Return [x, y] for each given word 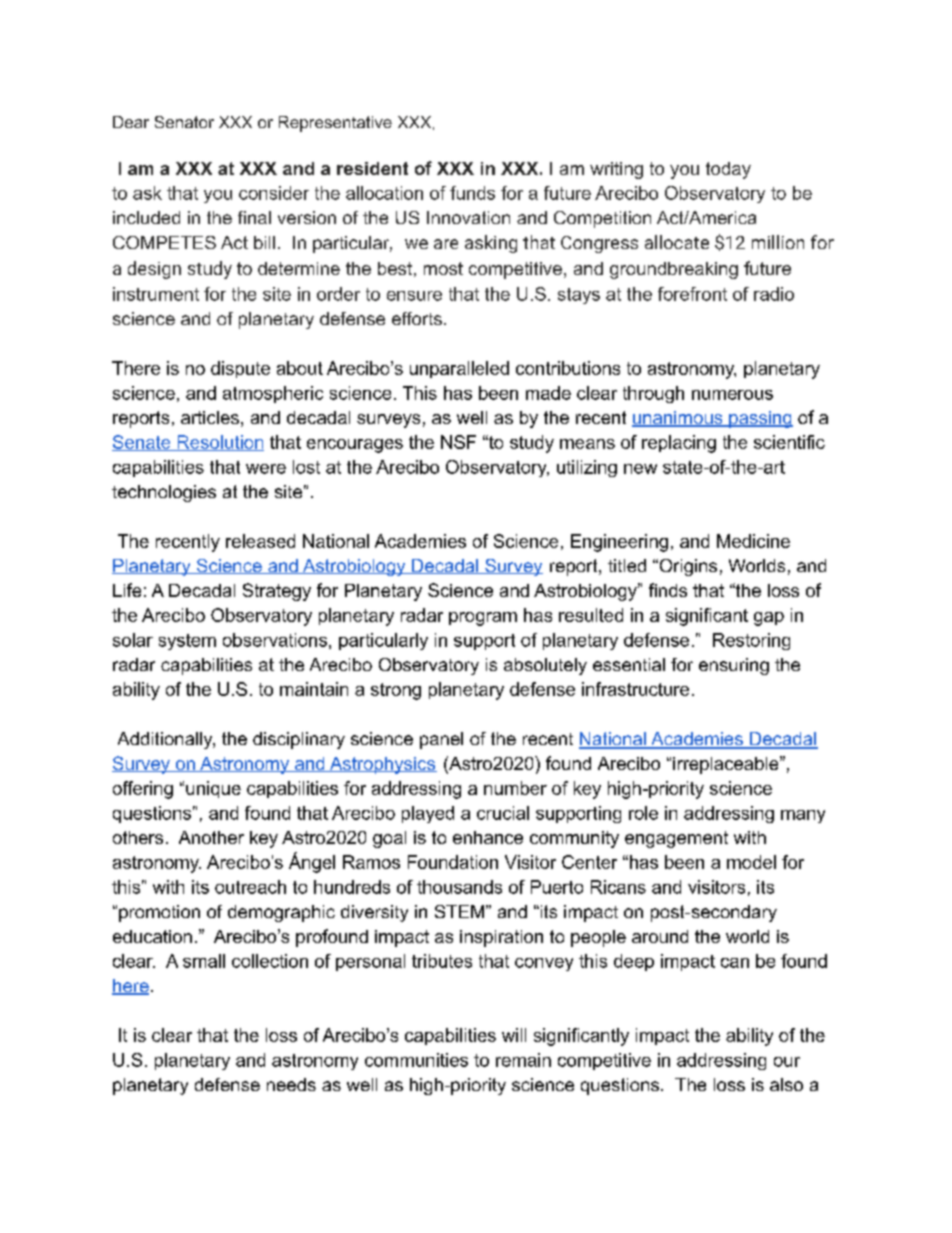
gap [769, 619]
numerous [732, 395]
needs [291, 1084]
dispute [240, 369]
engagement [676, 839]
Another [211, 837]
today [728, 170]
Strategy [277, 592]
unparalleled [459, 369]
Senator [184, 122]
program [483, 619]
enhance [488, 837]
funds [472, 193]
